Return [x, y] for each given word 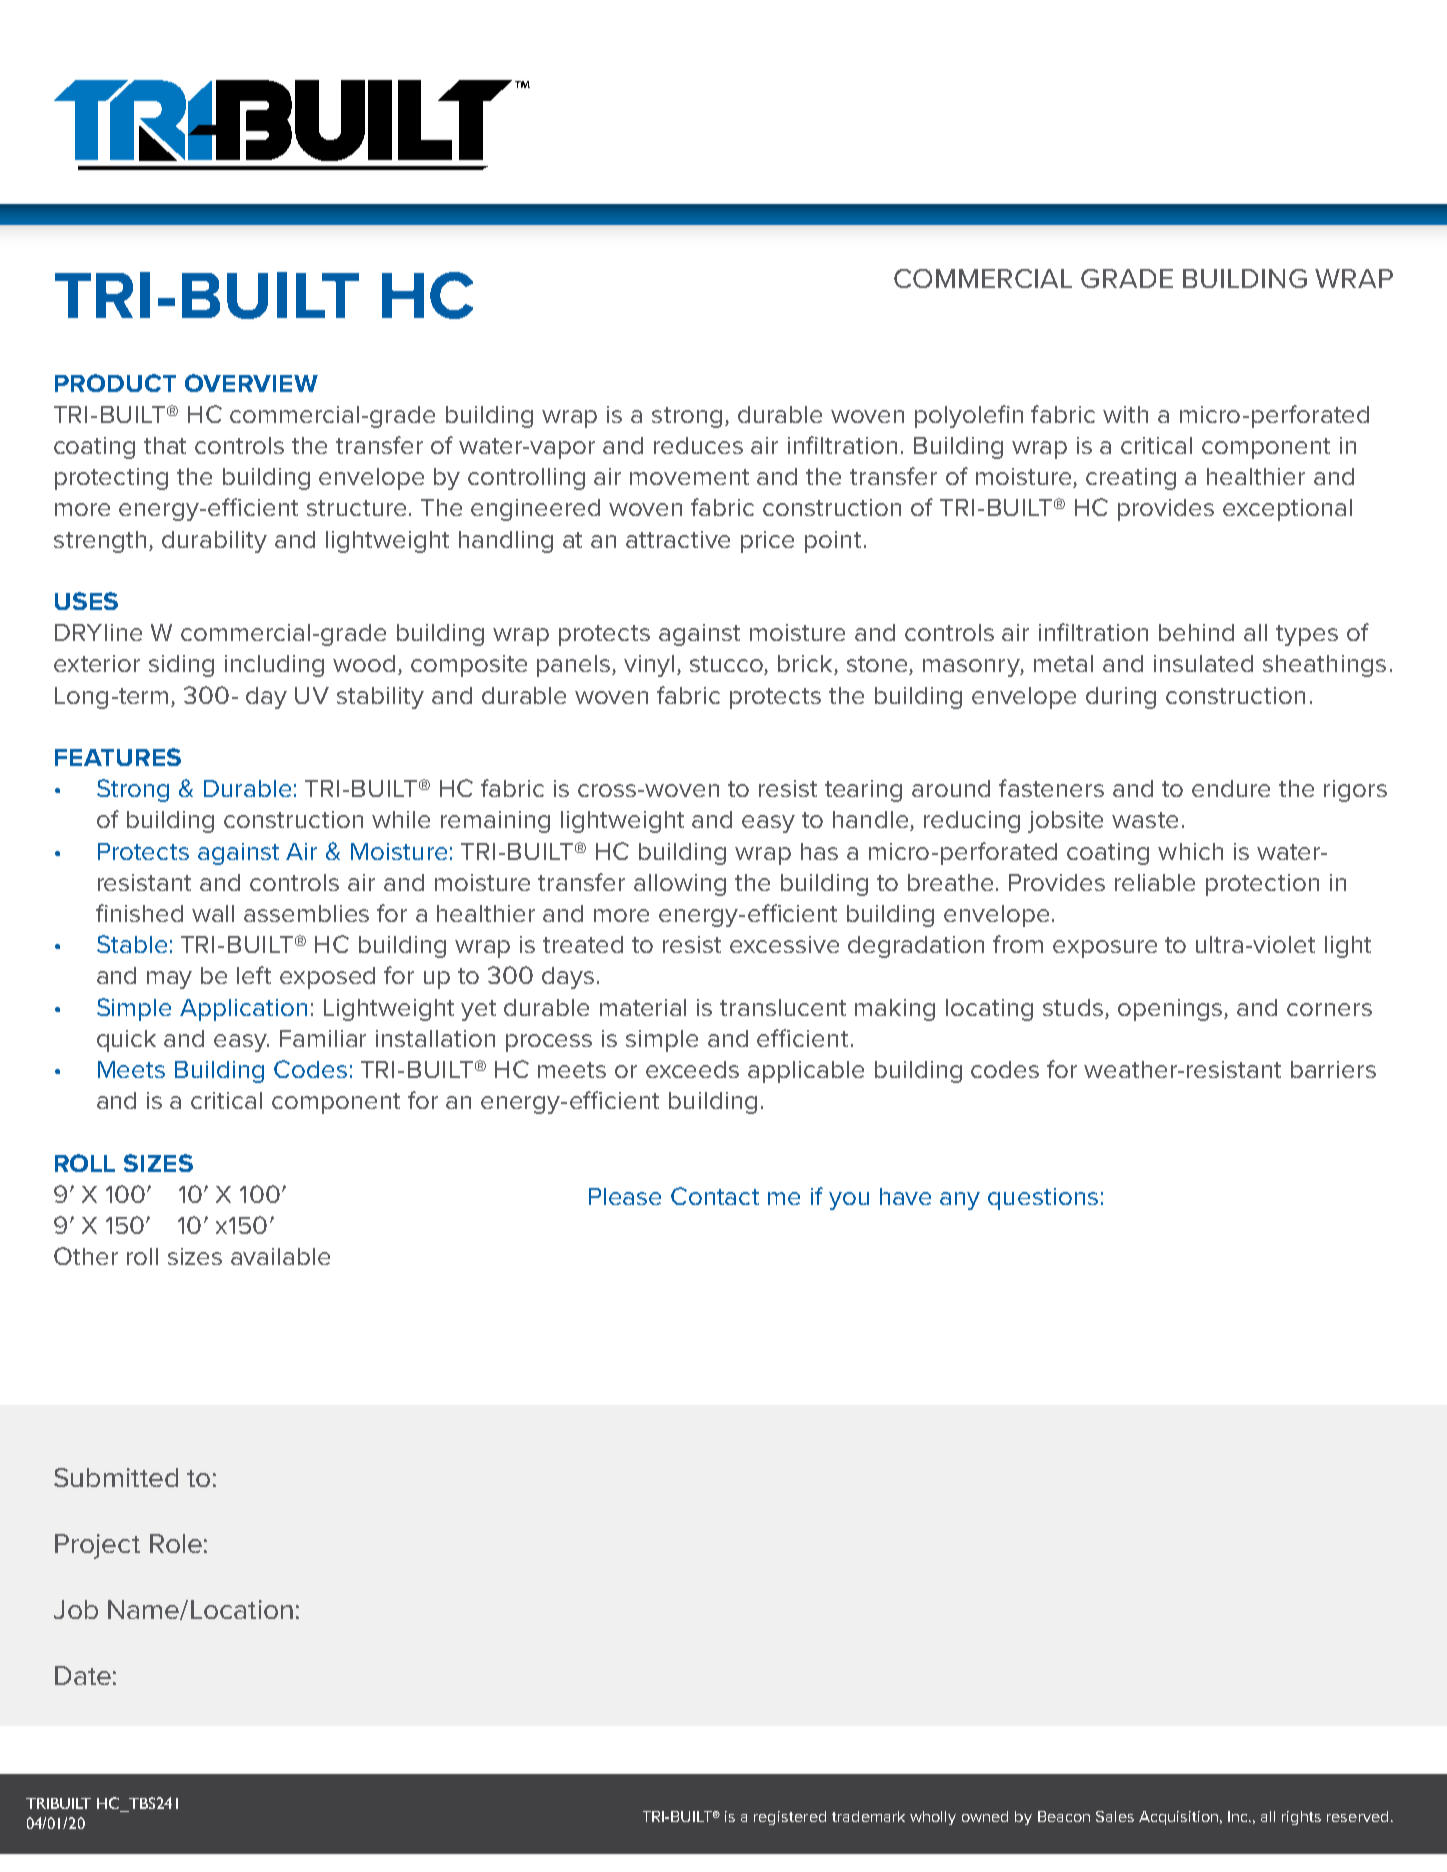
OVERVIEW [251, 383]
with [1125, 414]
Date [83, 1675]
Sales [1115, 1816]
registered [790, 1818]
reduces [698, 445]
